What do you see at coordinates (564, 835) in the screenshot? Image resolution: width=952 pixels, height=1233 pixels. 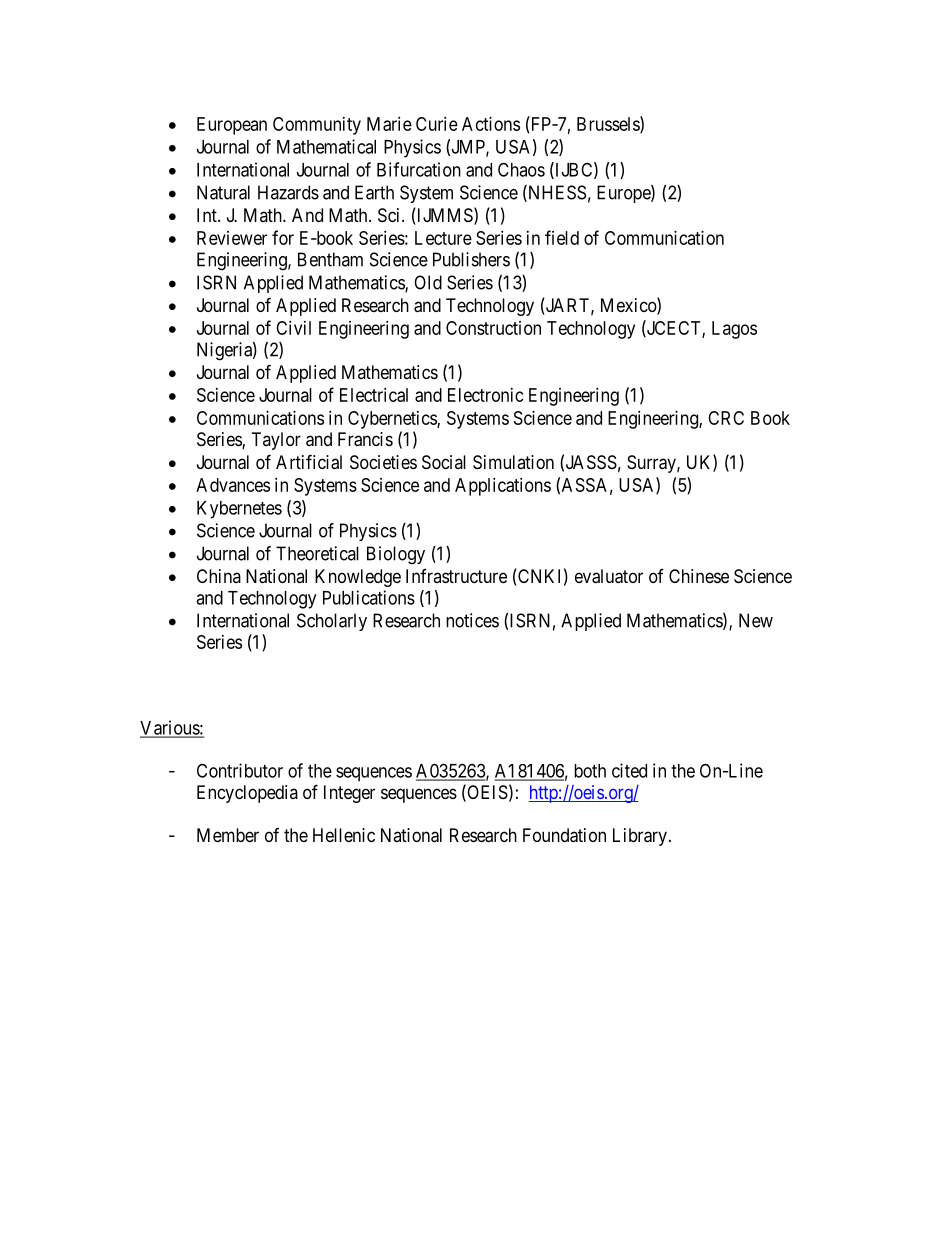 I see `Foundation` at bounding box center [564, 835].
